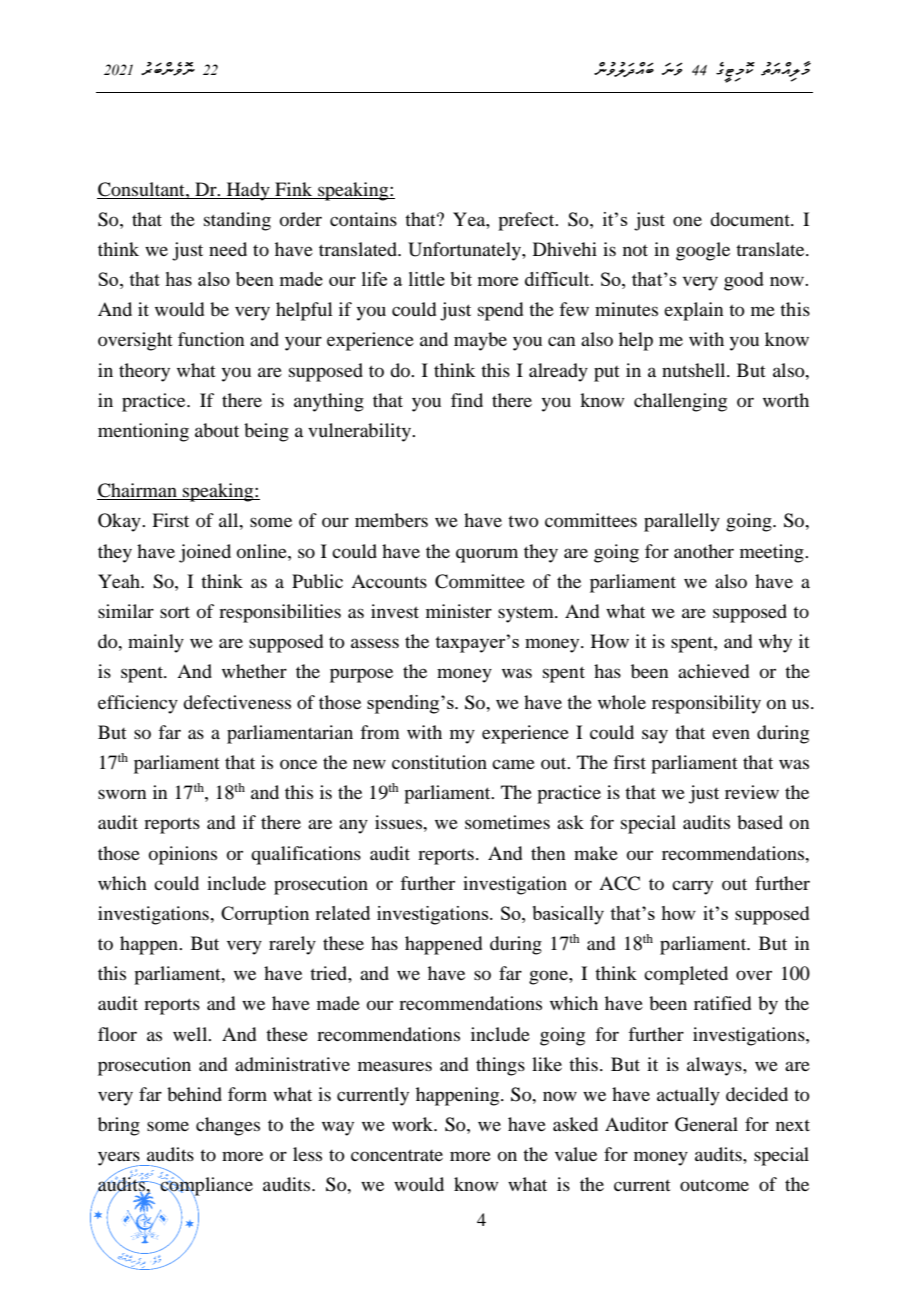  I want to click on challenging, so click(680, 402).
